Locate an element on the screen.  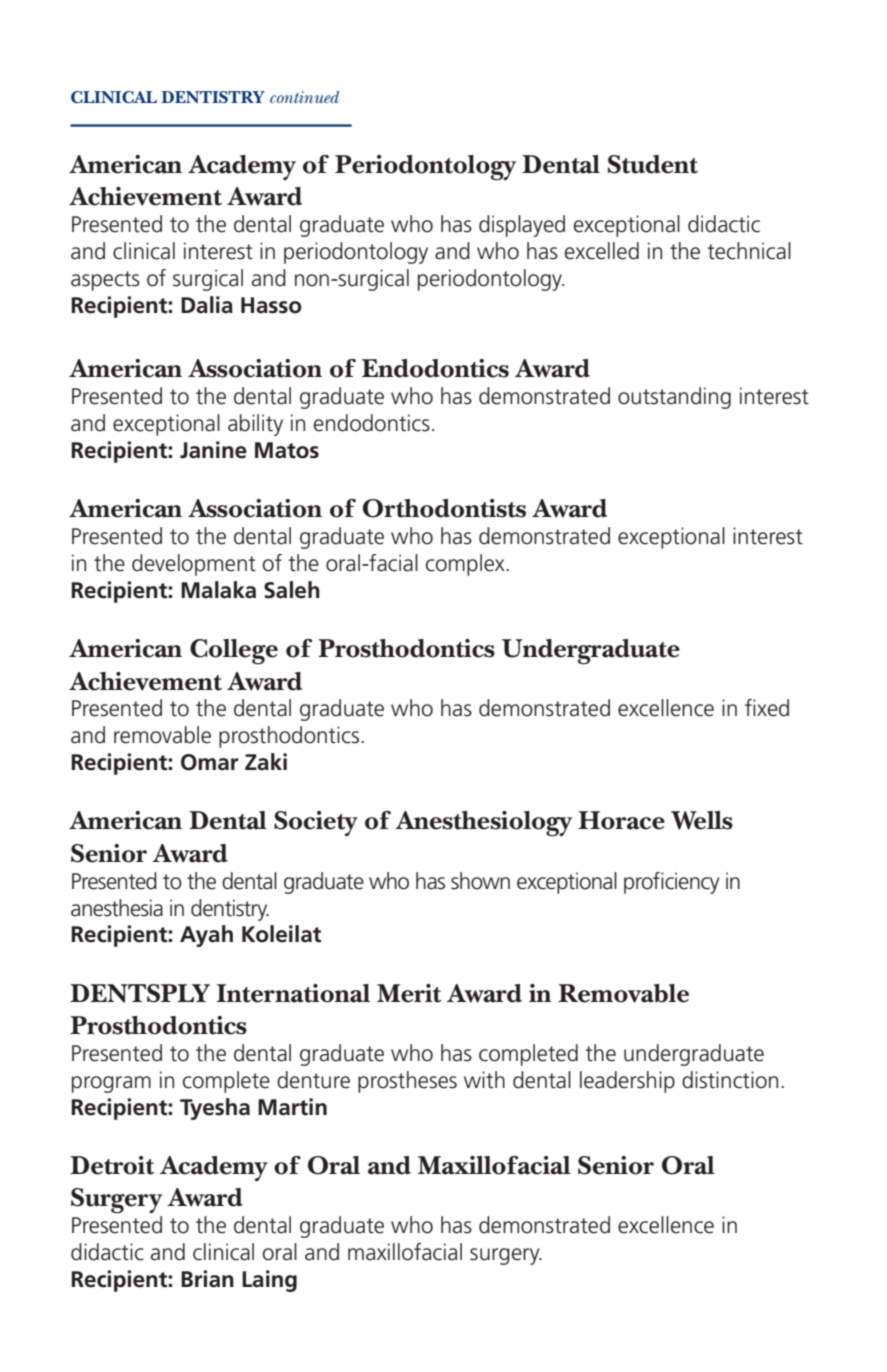
distinction is located at coordinates (730, 1080).
